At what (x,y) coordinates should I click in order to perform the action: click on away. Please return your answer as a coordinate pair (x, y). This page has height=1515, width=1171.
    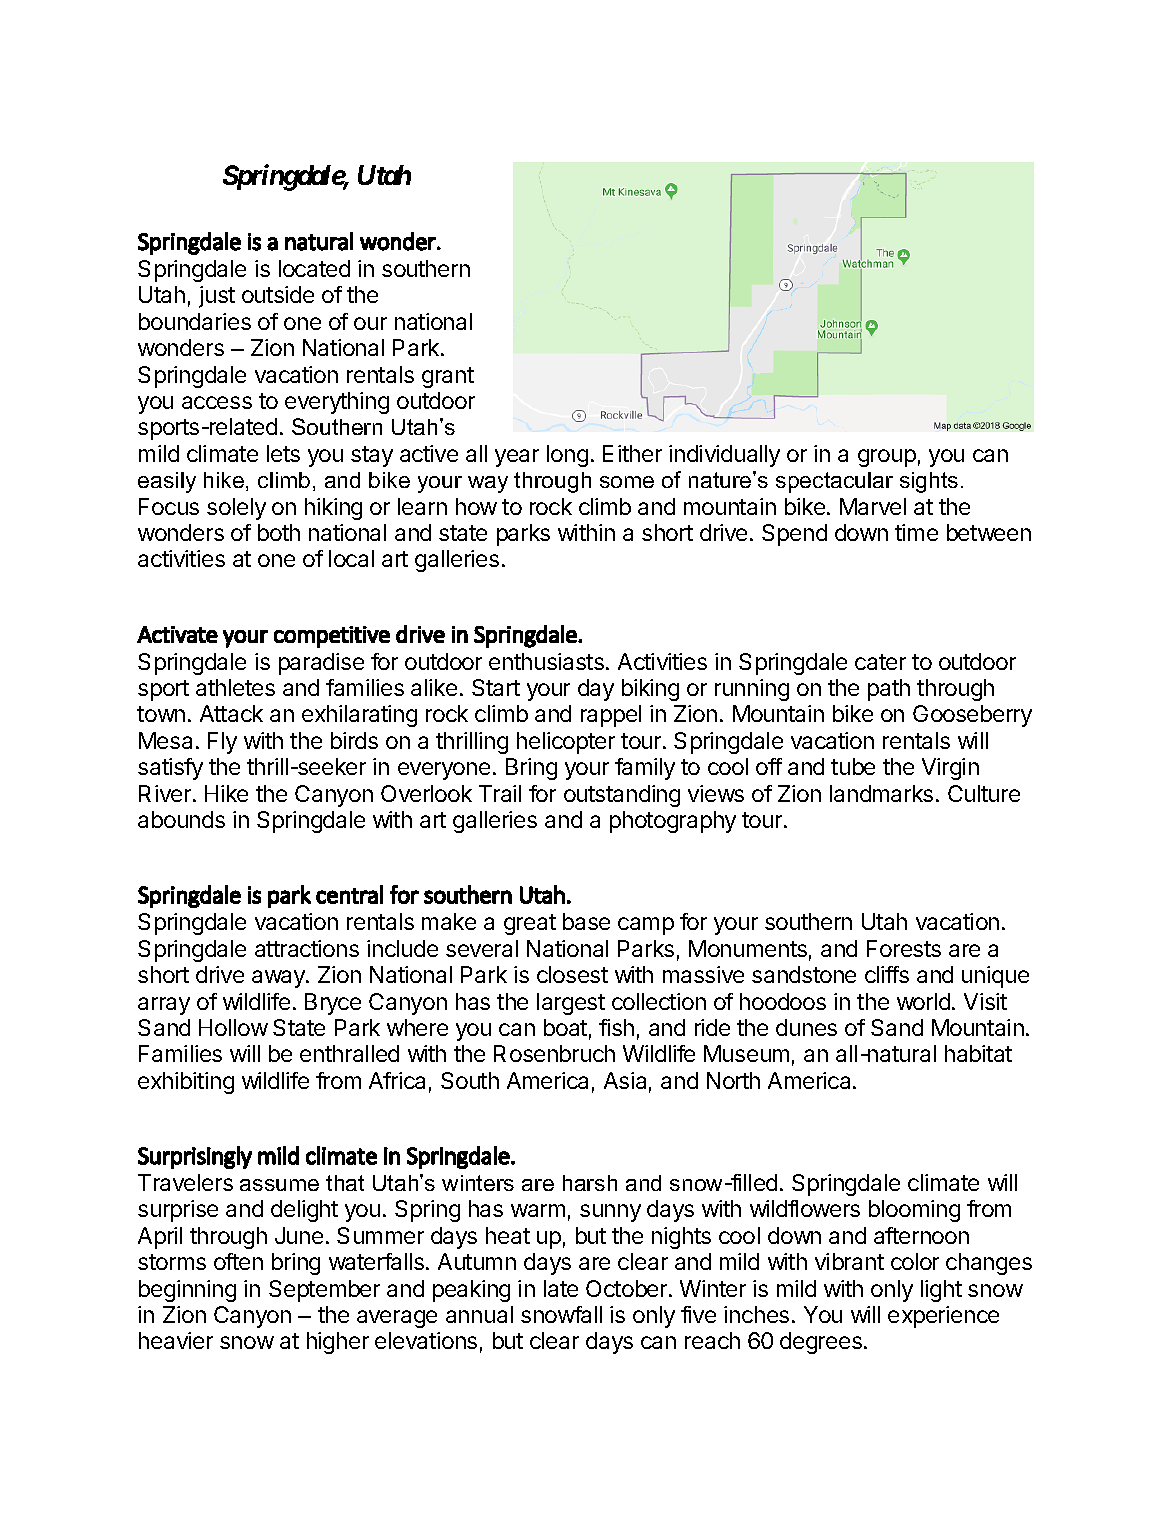
    Looking at the image, I should click on (279, 979).
